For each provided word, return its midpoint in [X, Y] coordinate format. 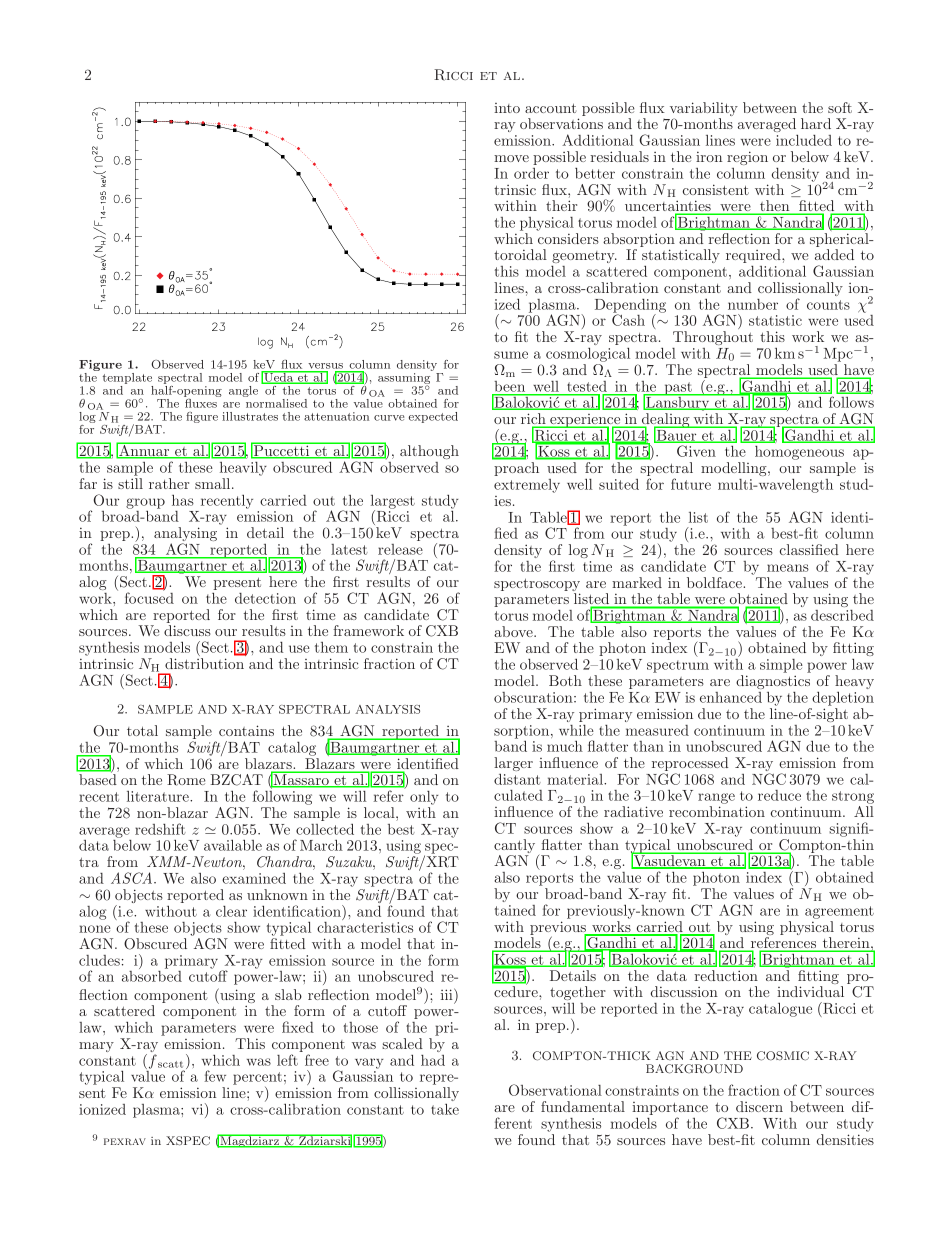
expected [433, 417]
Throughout [713, 338]
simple [781, 666]
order [531, 173]
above [514, 631]
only [424, 798]
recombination [717, 811]
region [747, 158]
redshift [160, 829]
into [507, 108]
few [215, 1076]
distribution [204, 663]
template [128, 380]
